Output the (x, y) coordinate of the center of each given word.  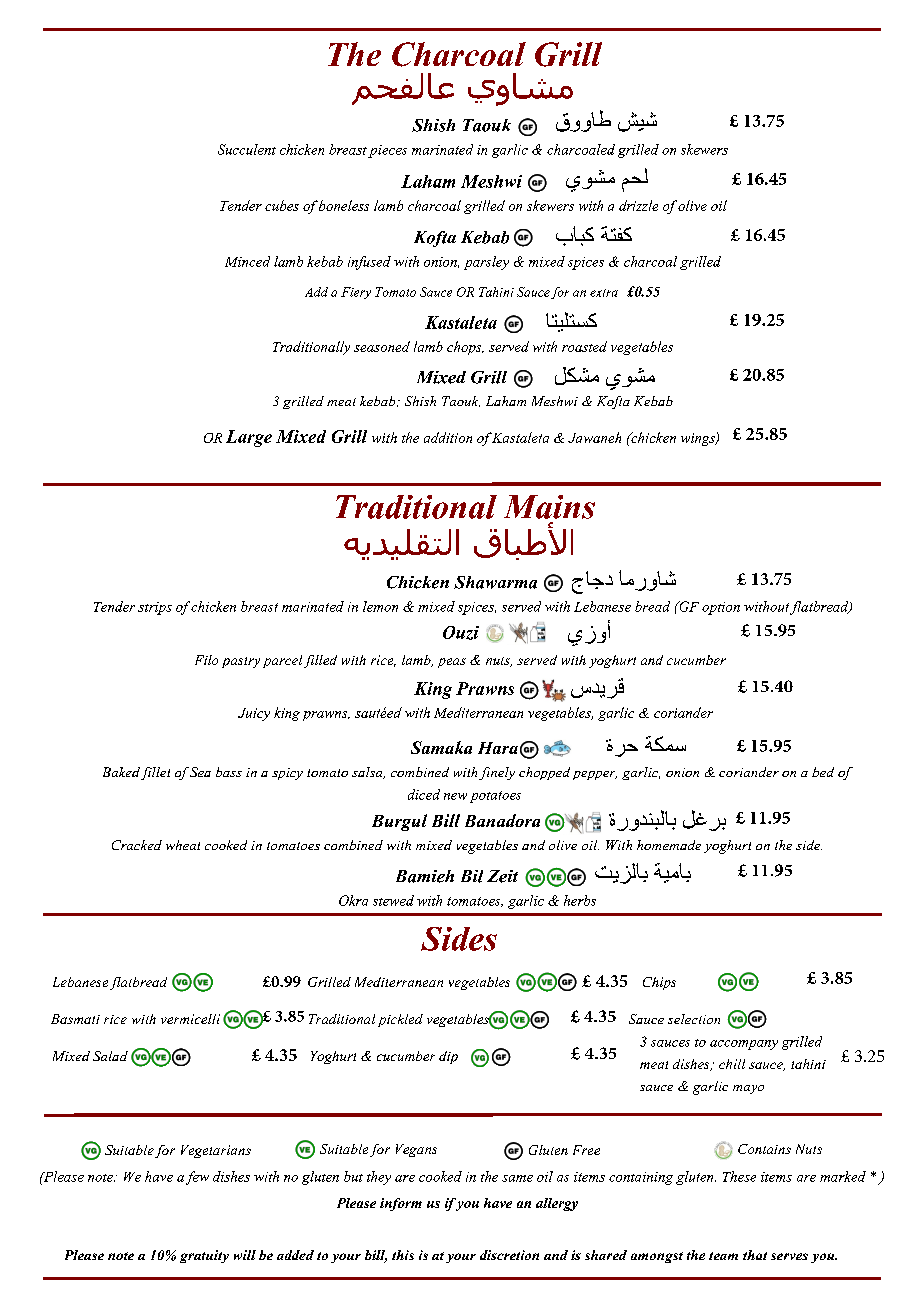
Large (249, 438)
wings (699, 439)
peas (452, 663)
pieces (387, 151)
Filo (206, 660)
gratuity (204, 1256)
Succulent (247, 149)
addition (448, 437)
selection (694, 1019)
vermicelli (190, 1019)
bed (823, 772)
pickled (400, 1020)
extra (604, 293)
